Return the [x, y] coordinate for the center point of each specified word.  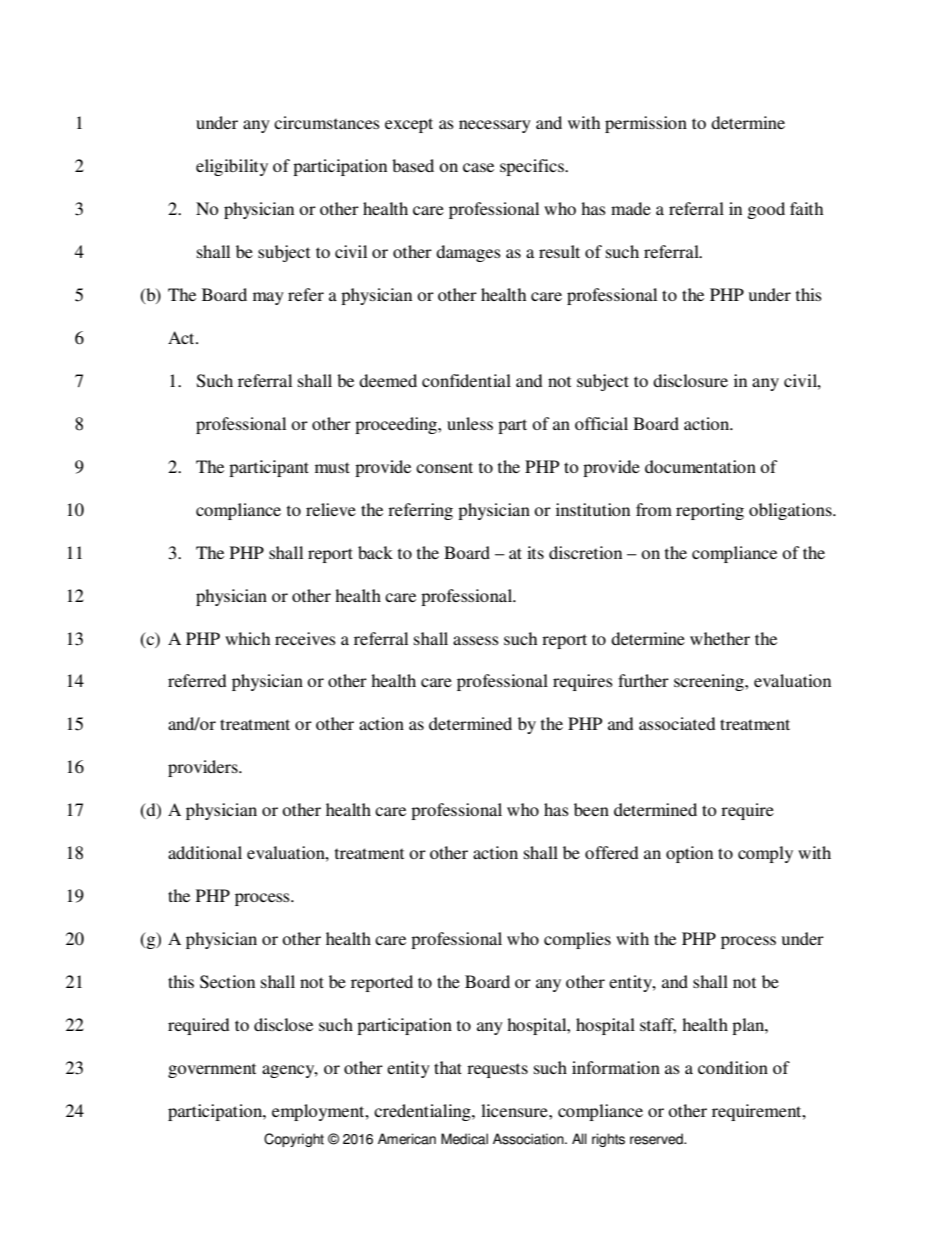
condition [733, 1067]
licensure [515, 1110]
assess [476, 640]
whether [720, 638]
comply [765, 854]
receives [305, 638]
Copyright [294, 1140]
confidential [466, 380]
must [332, 467]
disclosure [690, 380]
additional [205, 852]
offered [612, 852]
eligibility [232, 167]
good [766, 210]
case [478, 167]
